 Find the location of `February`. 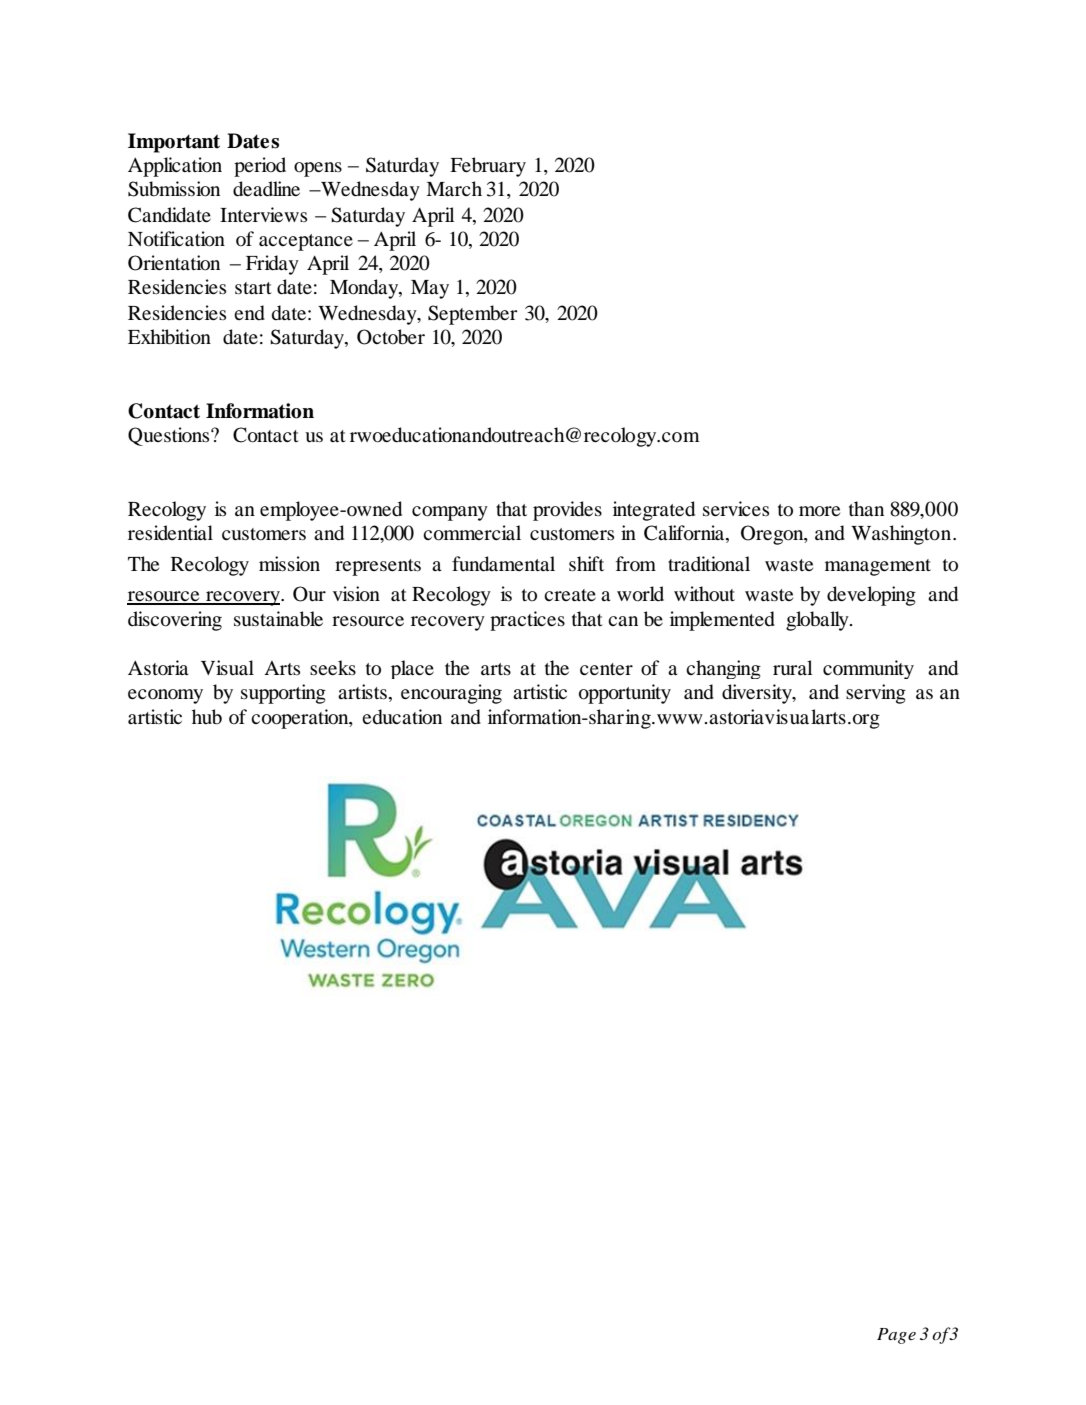

February is located at coordinates (488, 167).
